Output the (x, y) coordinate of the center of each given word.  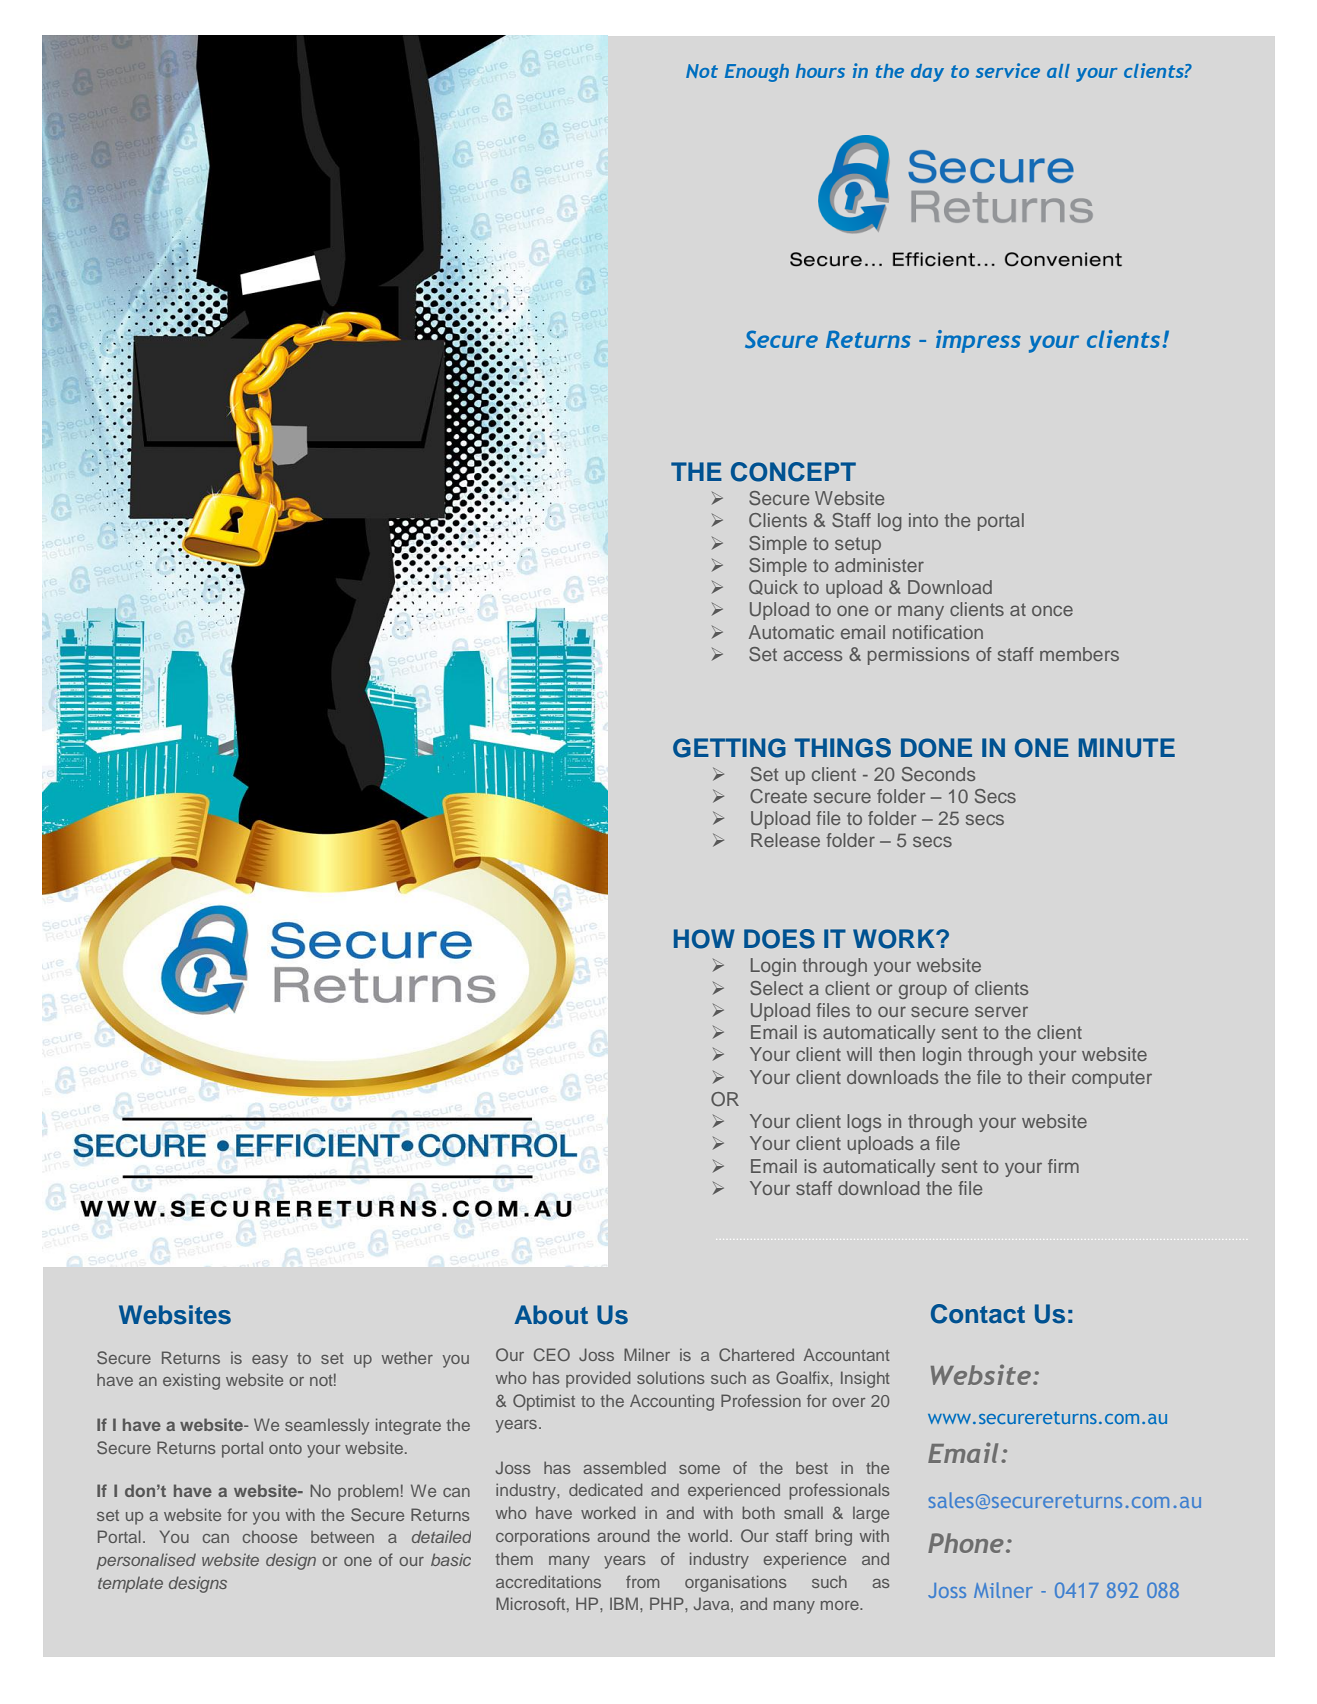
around (623, 1535)
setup (858, 545)
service (1008, 70)
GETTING (729, 748)
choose (270, 1537)
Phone (966, 1543)
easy (270, 1361)
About (551, 1315)
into (923, 520)
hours (820, 71)
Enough (757, 73)
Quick (773, 587)
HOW (704, 939)
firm (1063, 1166)
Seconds (938, 774)
